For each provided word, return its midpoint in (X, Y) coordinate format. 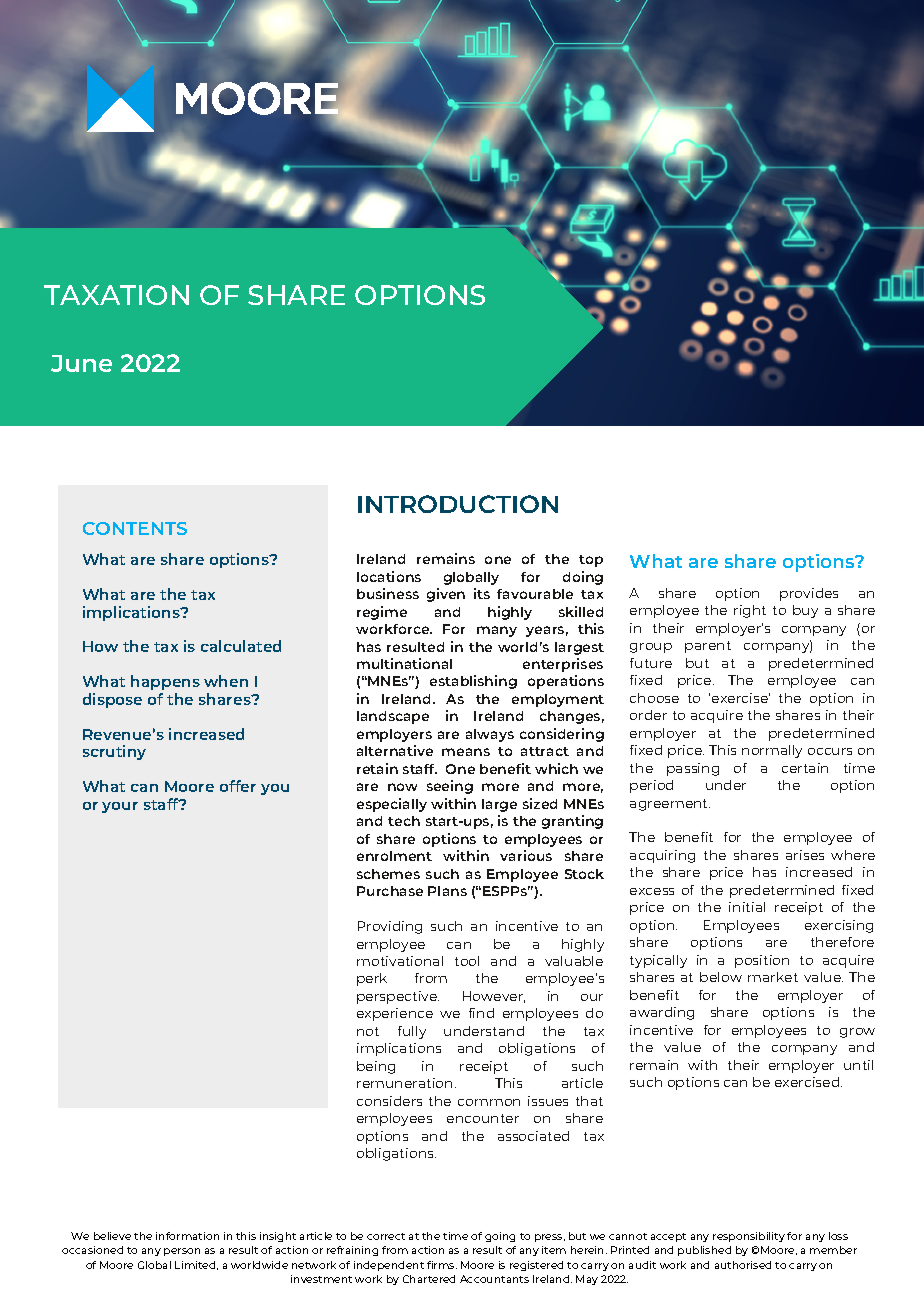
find (481, 1013)
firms (442, 1265)
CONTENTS (135, 528)
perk (372, 979)
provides (809, 594)
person (182, 1252)
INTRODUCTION (458, 504)
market (773, 977)
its (482, 593)
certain (805, 768)
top (591, 561)
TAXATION (116, 295)
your (120, 807)
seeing (450, 787)
